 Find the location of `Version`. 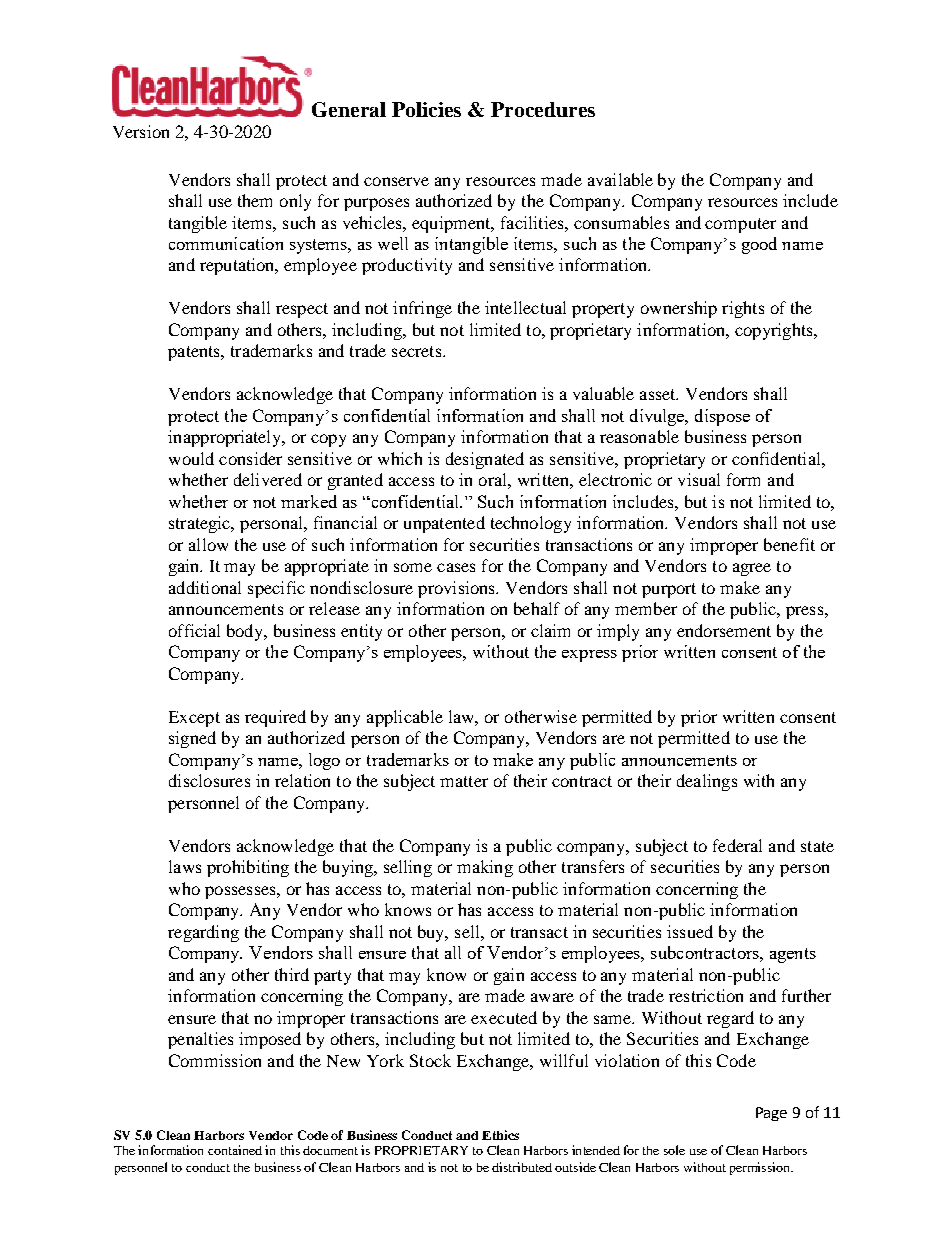

Version is located at coordinates (141, 131).
